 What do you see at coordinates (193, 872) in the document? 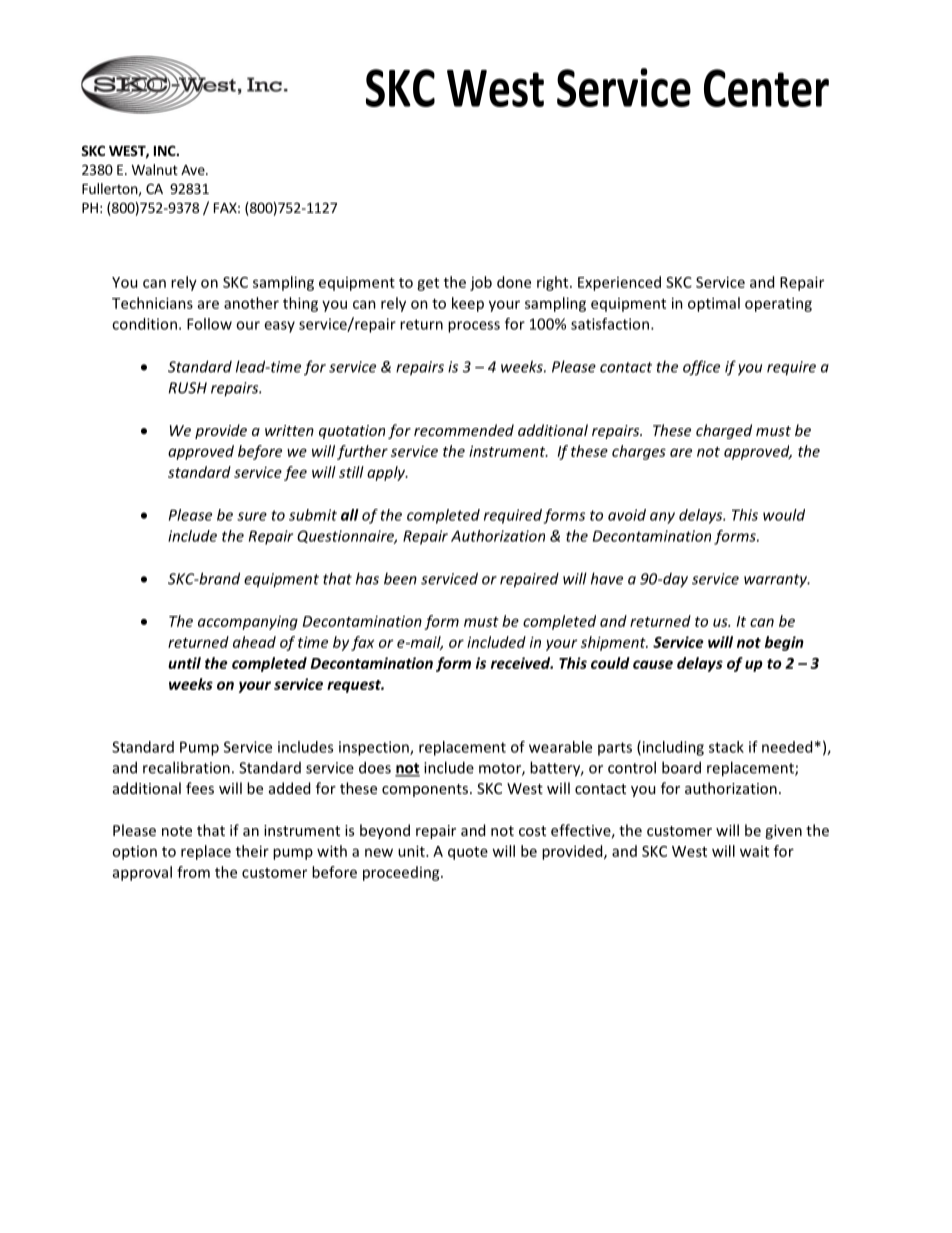
I see `from` at bounding box center [193, 872].
